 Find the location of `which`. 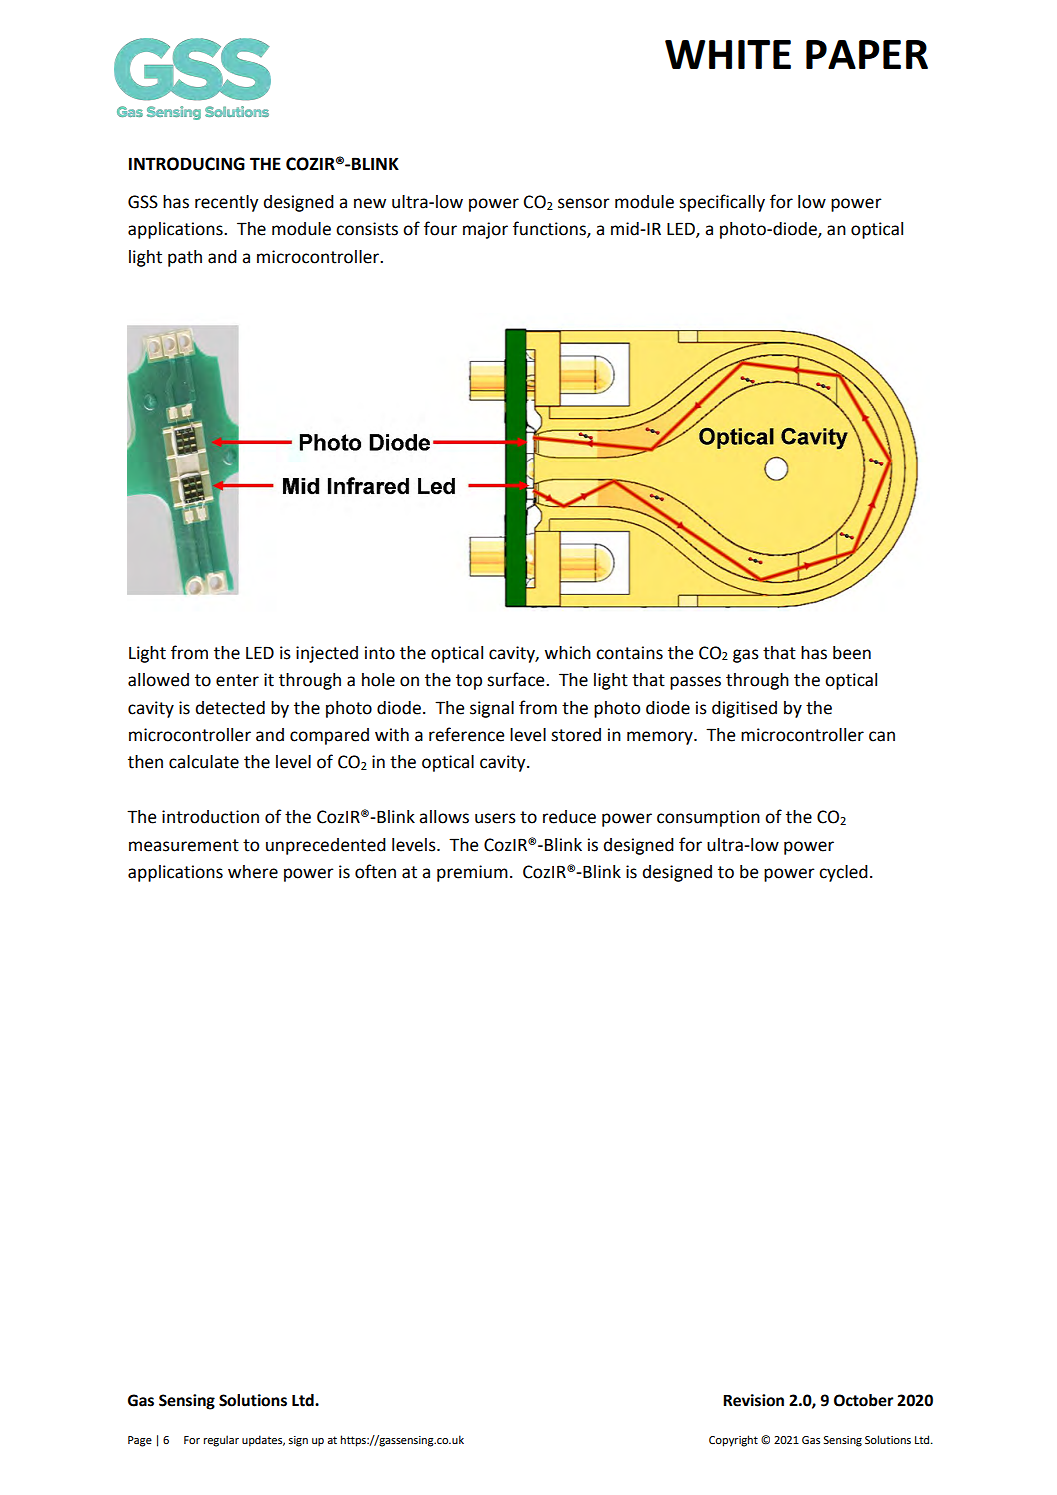

which is located at coordinates (567, 653).
